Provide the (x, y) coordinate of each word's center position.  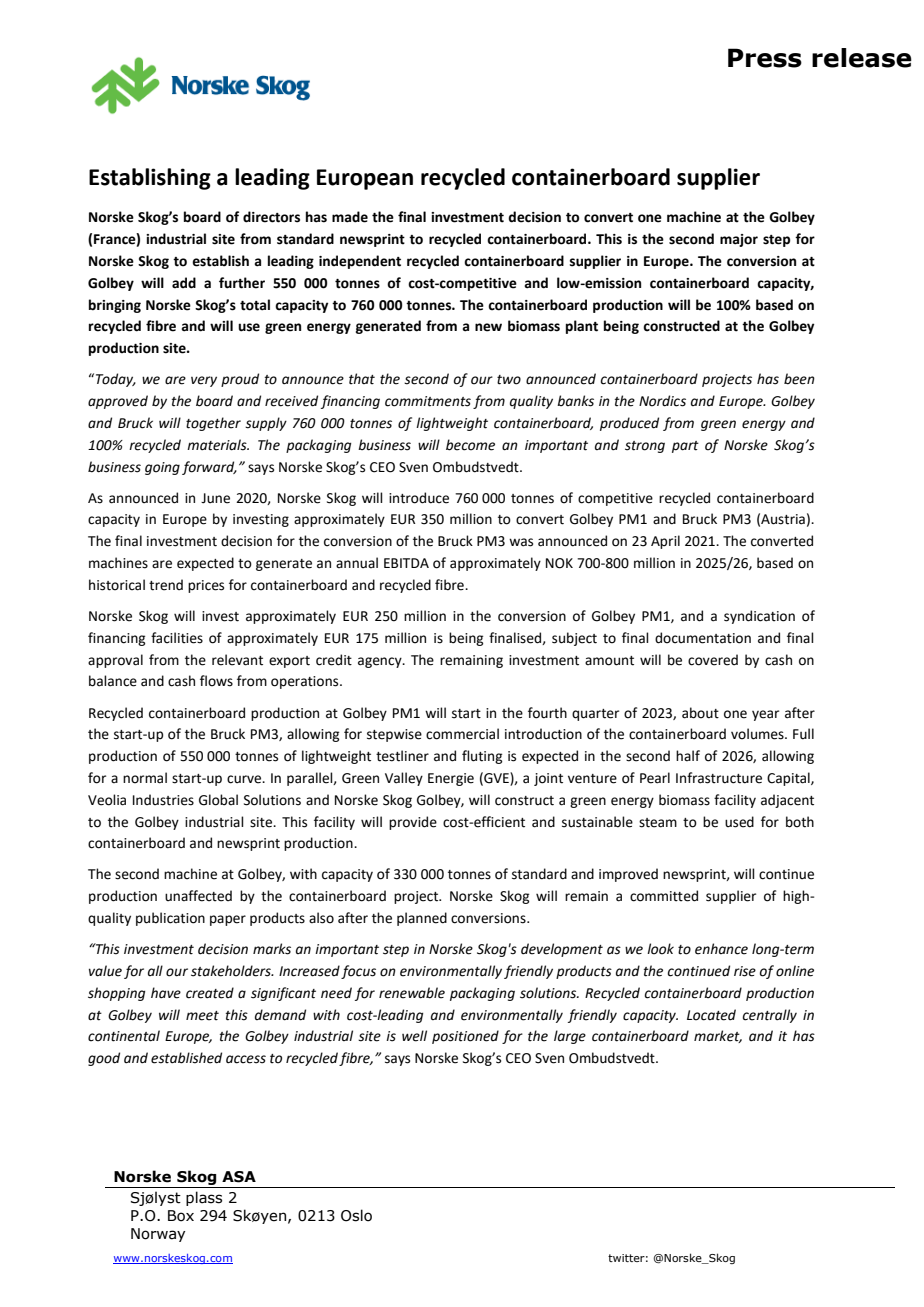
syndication (759, 617)
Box (181, 1216)
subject (574, 639)
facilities (177, 638)
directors (271, 217)
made (350, 217)
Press (765, 58)
